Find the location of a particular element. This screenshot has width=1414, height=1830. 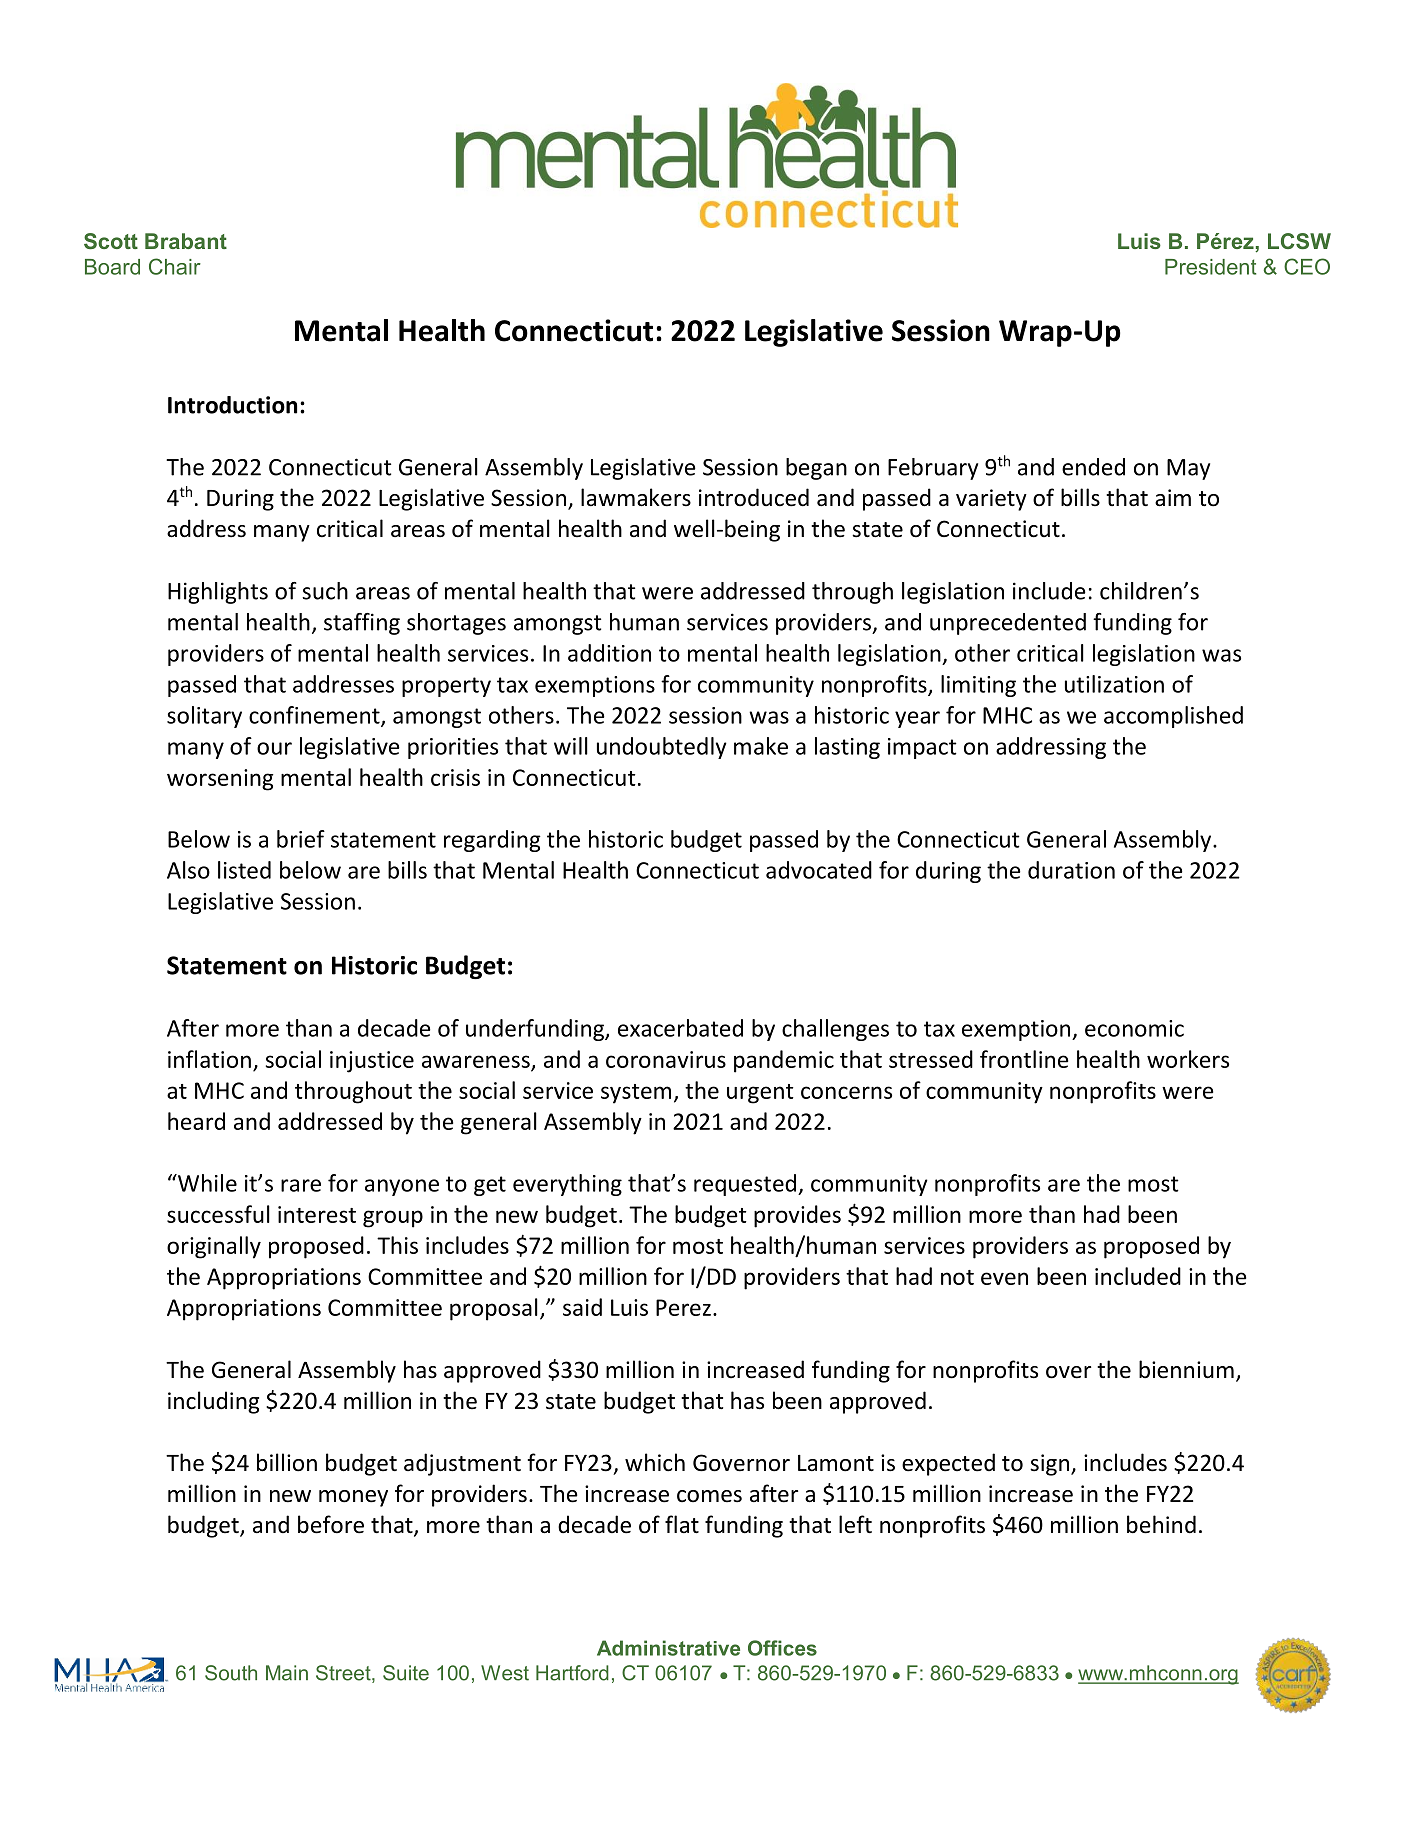

Perez is located at coordinates (683, 1307).
